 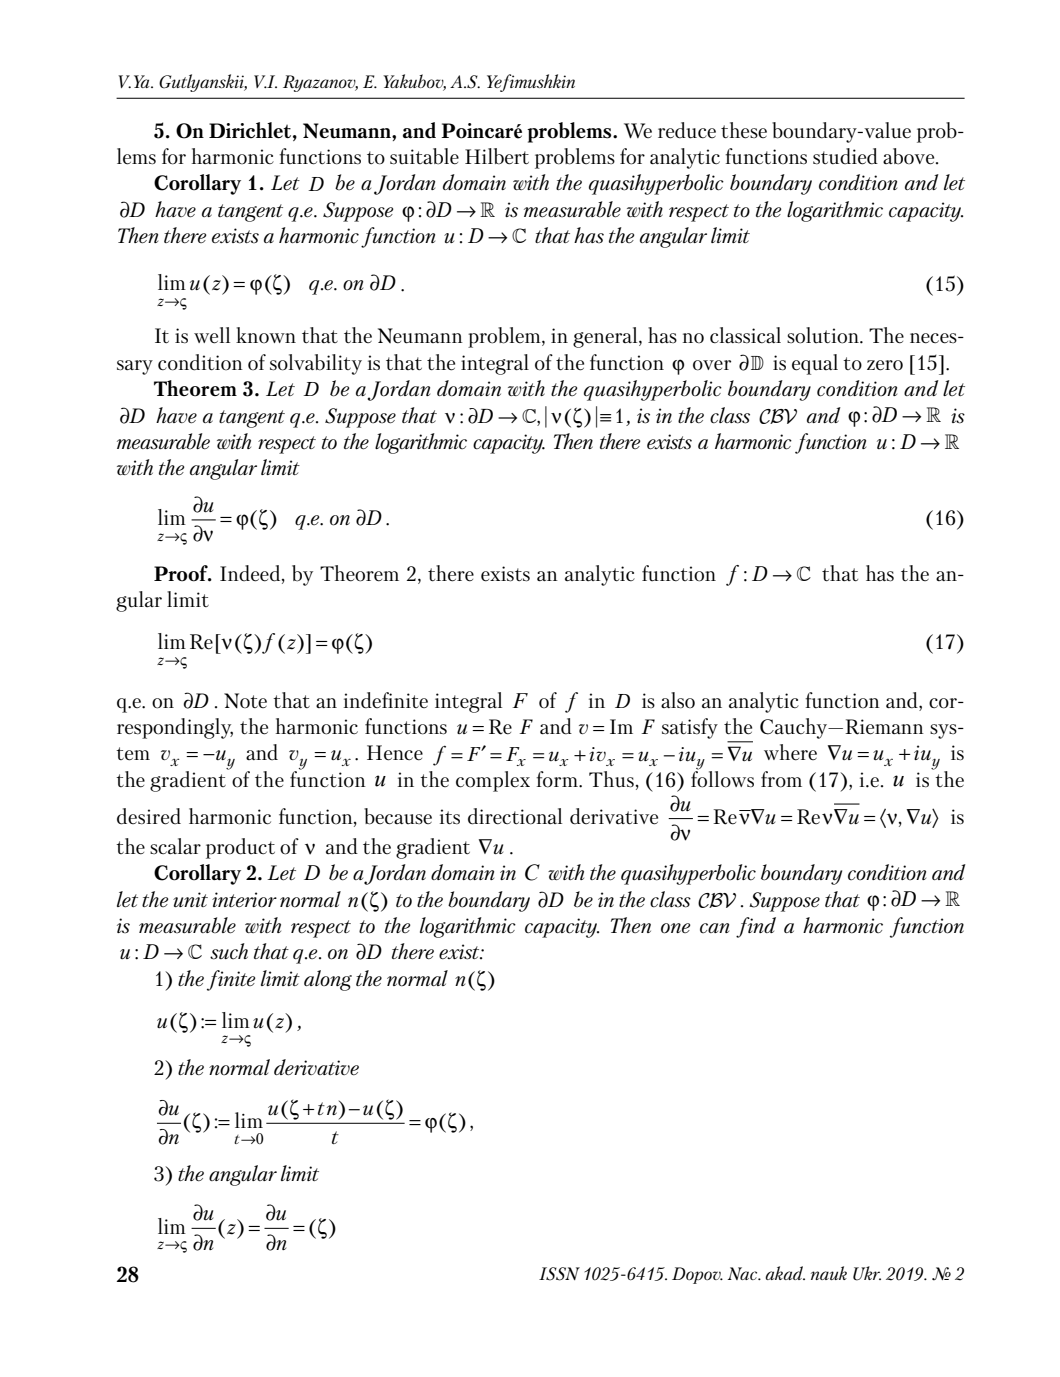 What do you see at coordinates (845, 156) in the screenshot?
I see `studied` at bounding box center [845, 156].
